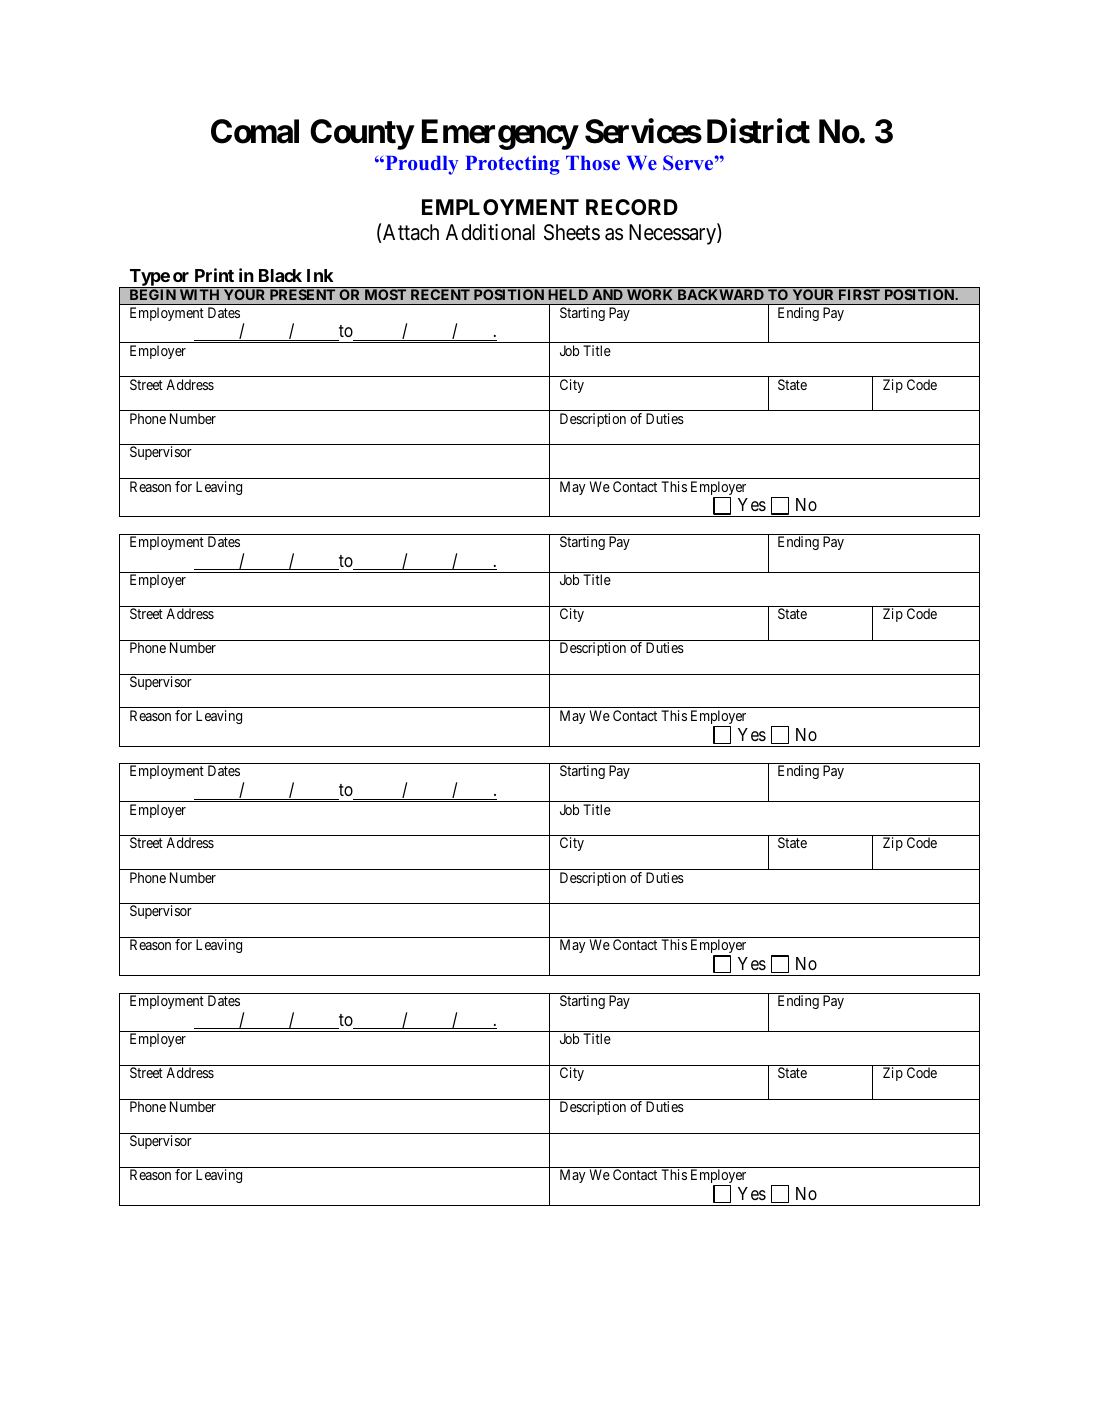  What do you see at coordinates (320, 275) in the document?
I see `Ink` at bounding box center [320, 275].
